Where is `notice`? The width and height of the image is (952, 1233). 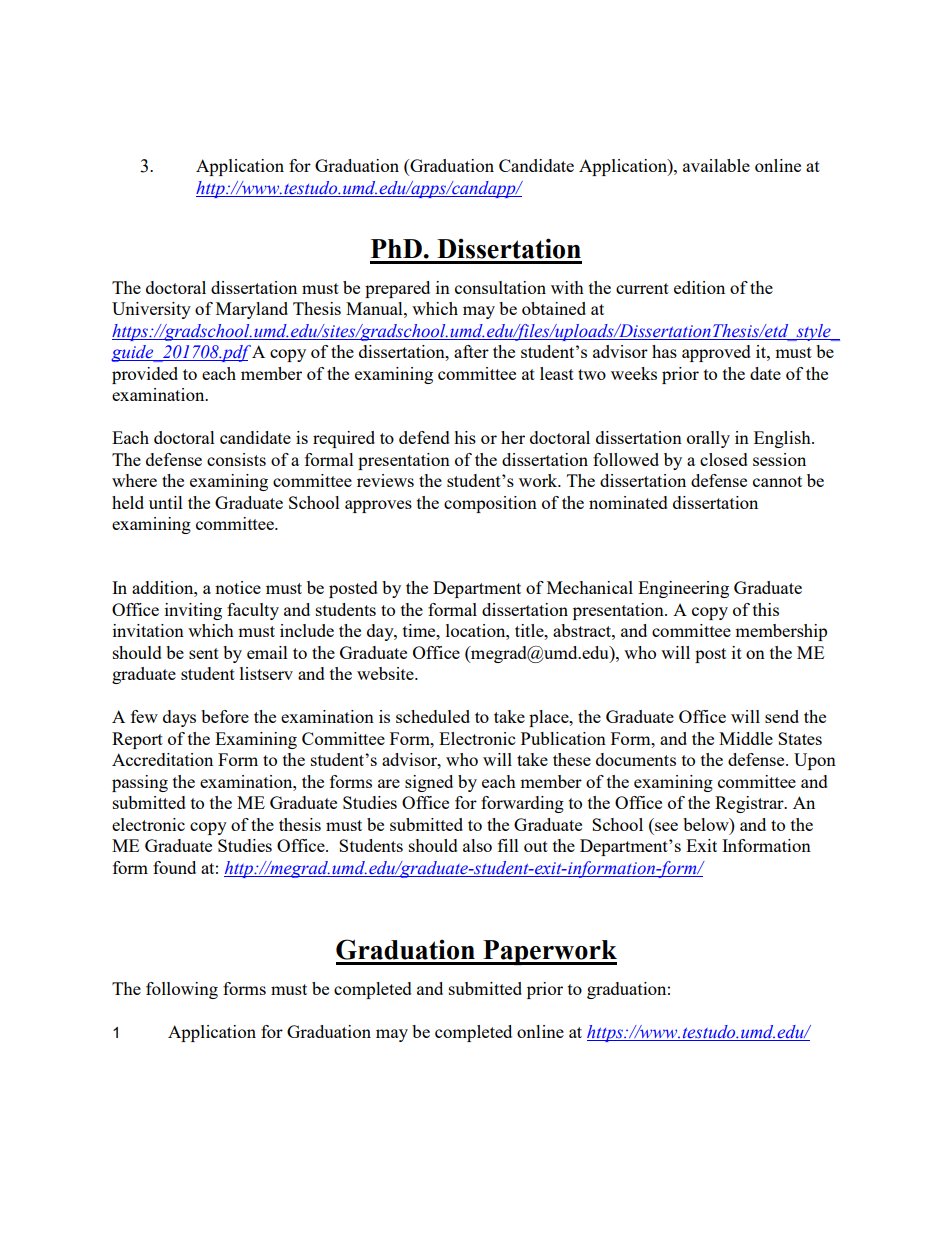
notice is located at coordinates (238, 587).
